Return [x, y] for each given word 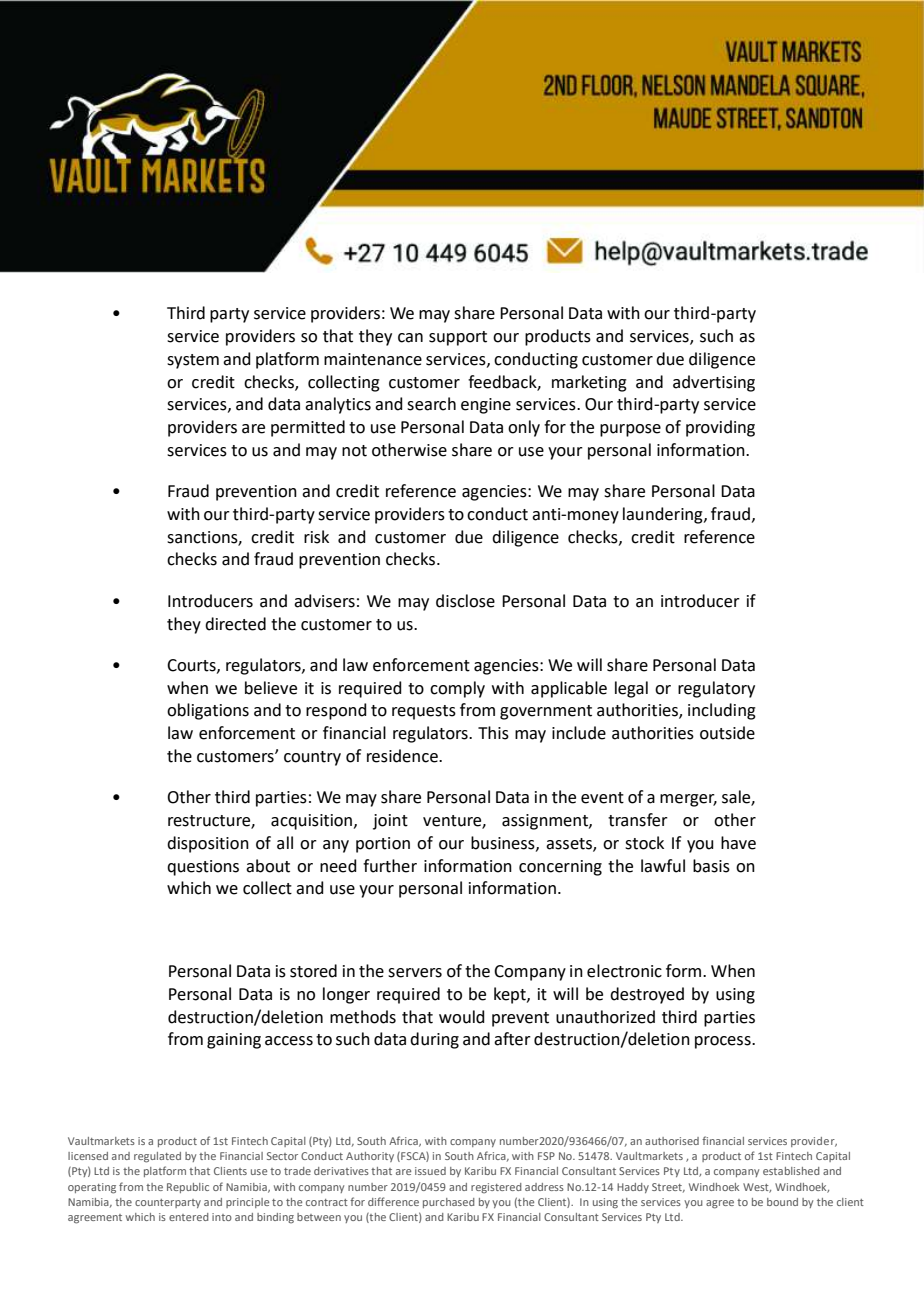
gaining [234, 1041]
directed [235, 624]
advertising [714, 383]
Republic [188, 1188]
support [458, 338]
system [193, 361]
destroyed [647, 995]
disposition [208, 844]
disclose [465, 601]
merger [688, 800]
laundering [664, 515]
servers [415, 973]
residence [403, 756]
